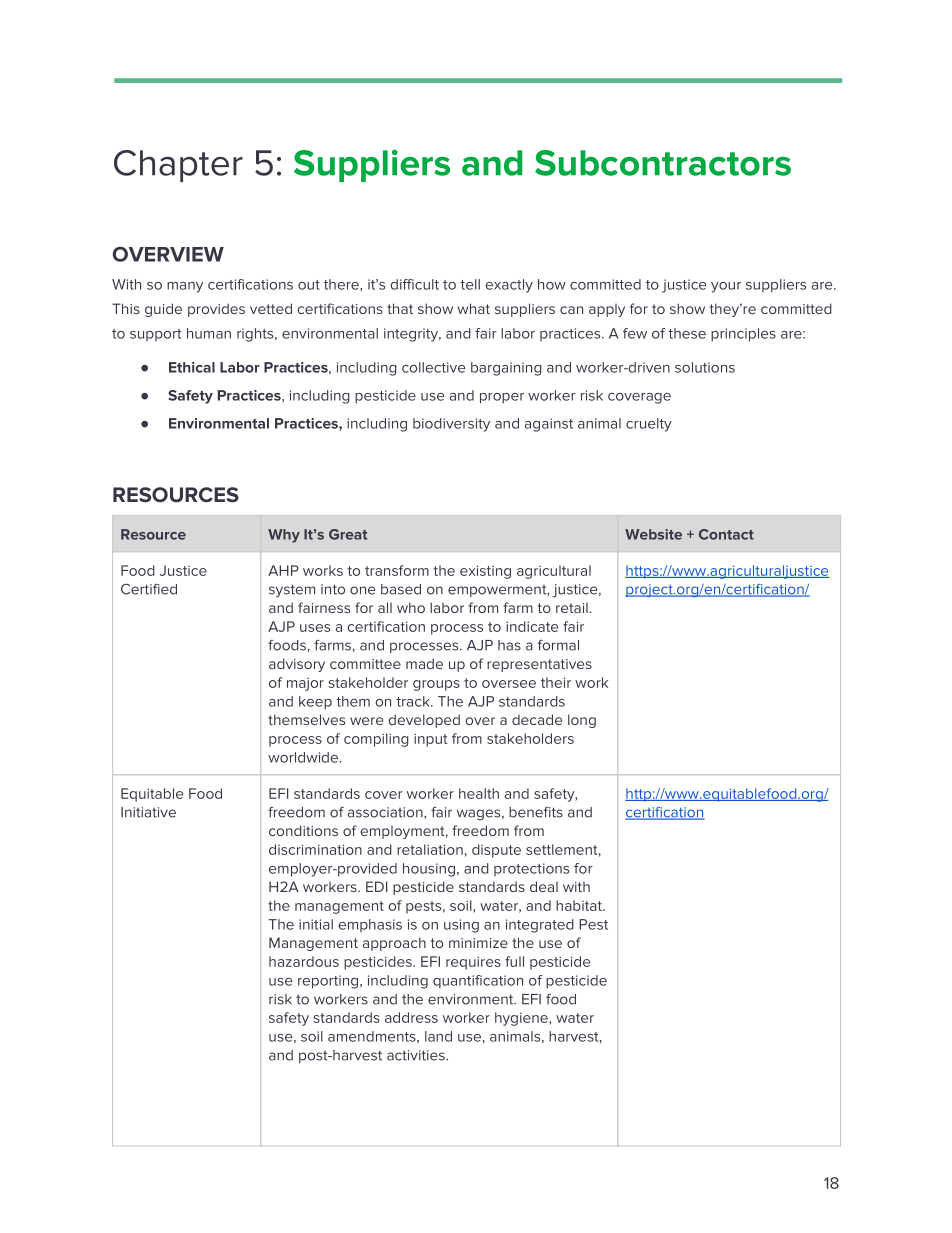 The image size is (952, 1233). What do you see at coordinates (451, 425) in the screenshot?
I see `biodiversity` at bounding box center [451, 425].
